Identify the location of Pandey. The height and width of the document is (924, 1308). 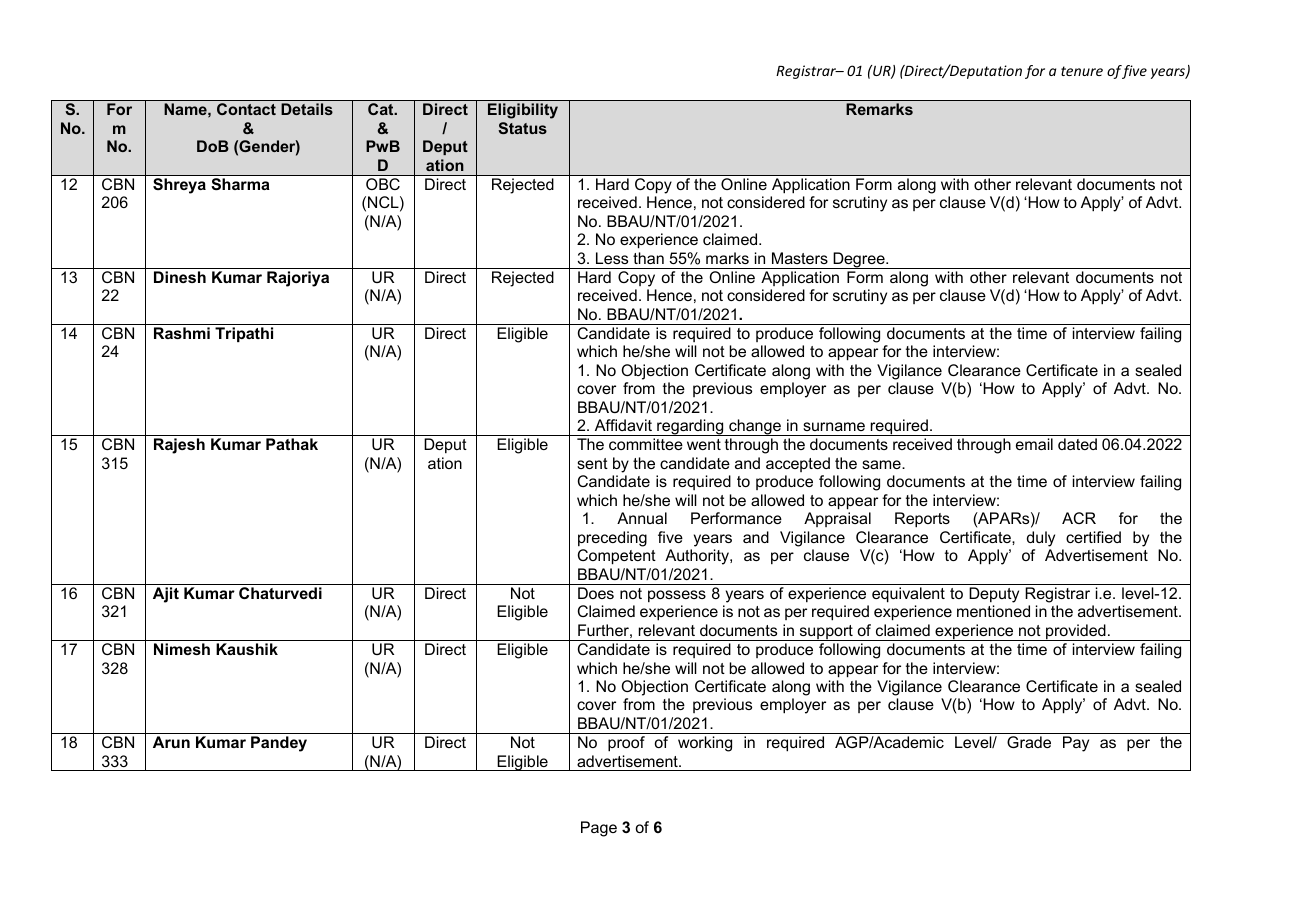
(279, 744).
